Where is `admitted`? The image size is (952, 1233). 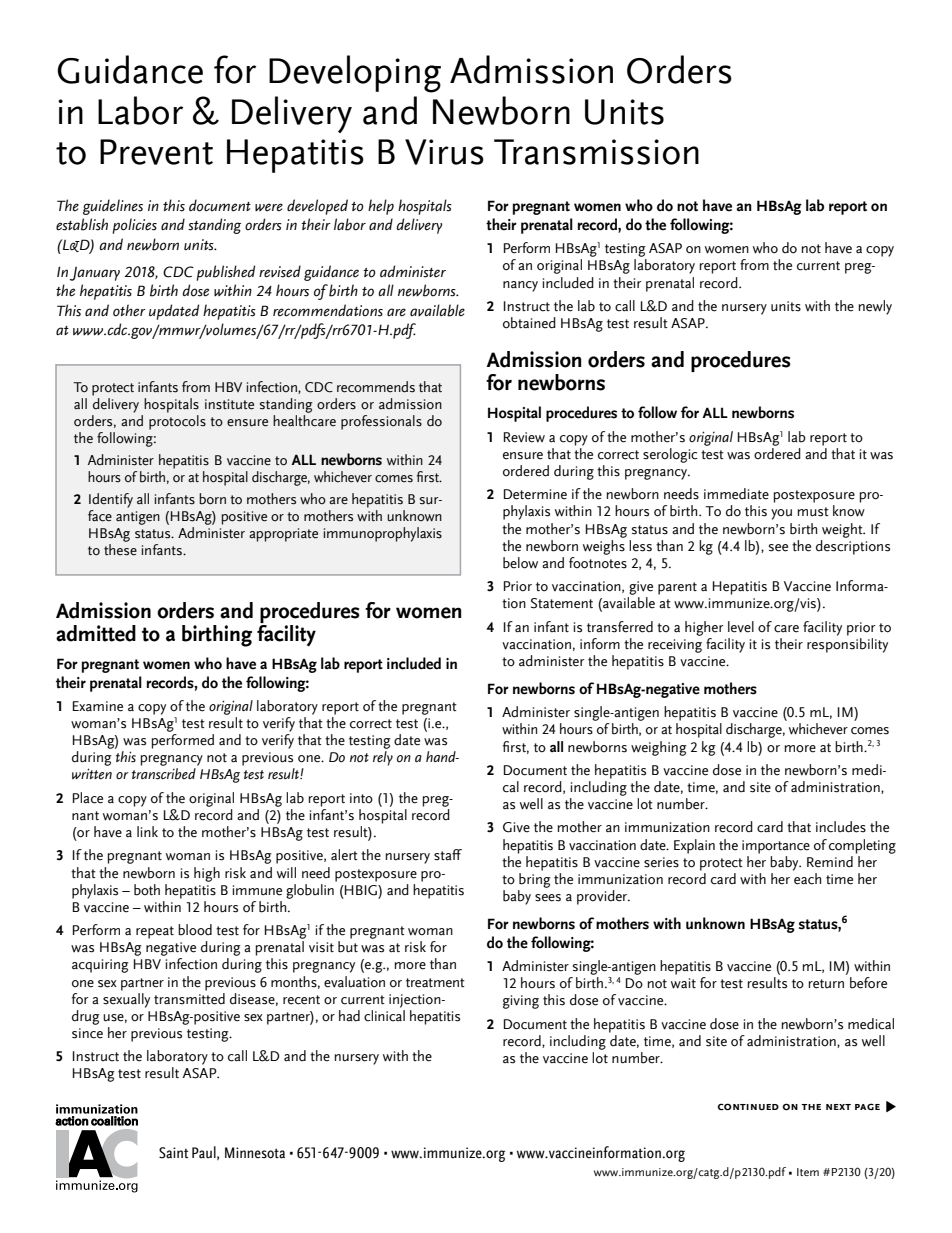 admitted is located at coordinates (96, 633).
